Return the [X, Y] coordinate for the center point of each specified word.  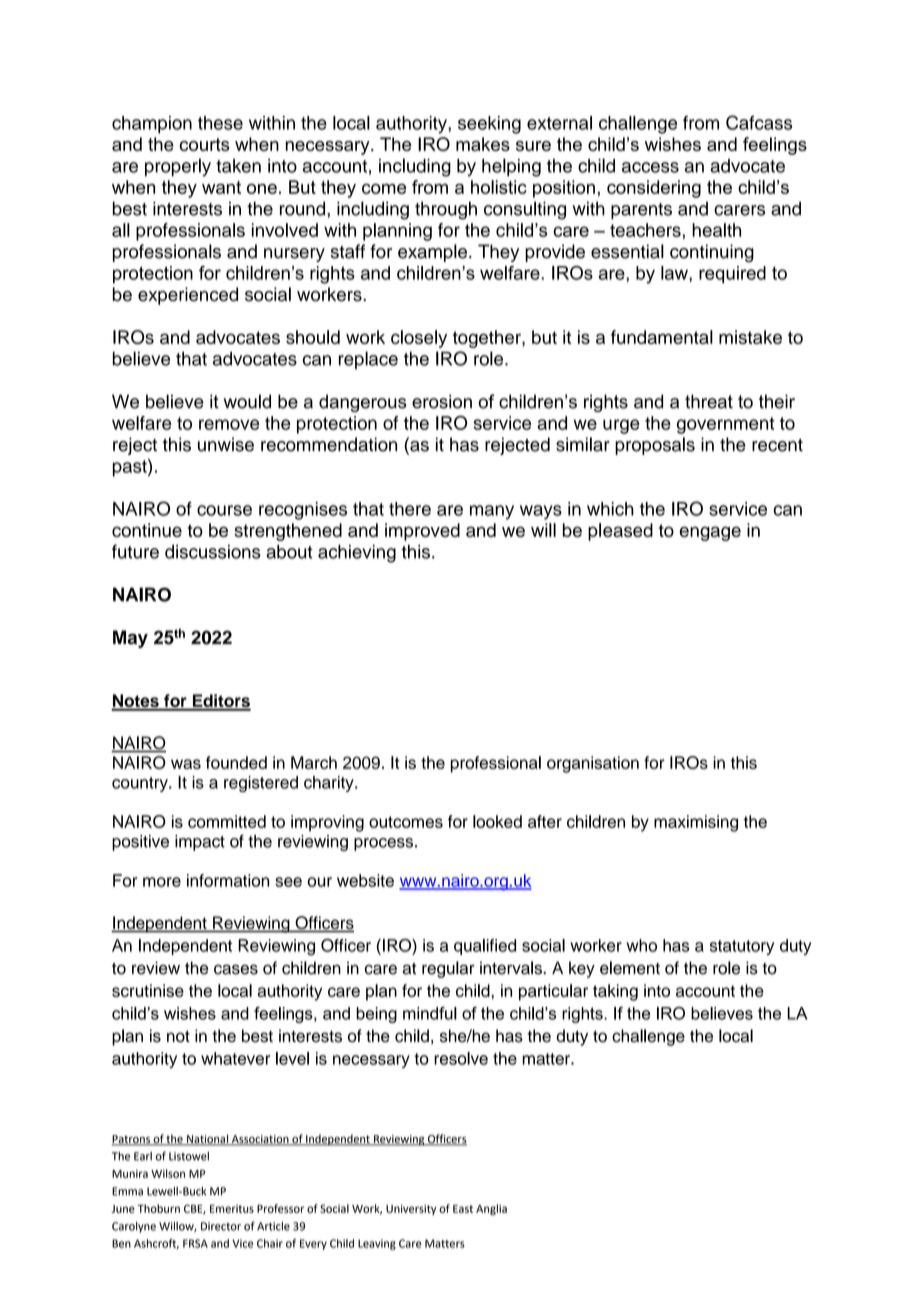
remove [229, 424]
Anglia [491, 1209]
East [463, 1209]
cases [236, 969]
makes [483, 144]
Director [221, 1226]
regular [448, 969]
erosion [442, 401]
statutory [742, 947]
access [650, 167]
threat [709, 401]
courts [205, 144]
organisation [593, 764]
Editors [220, 702]
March [314, 762]
